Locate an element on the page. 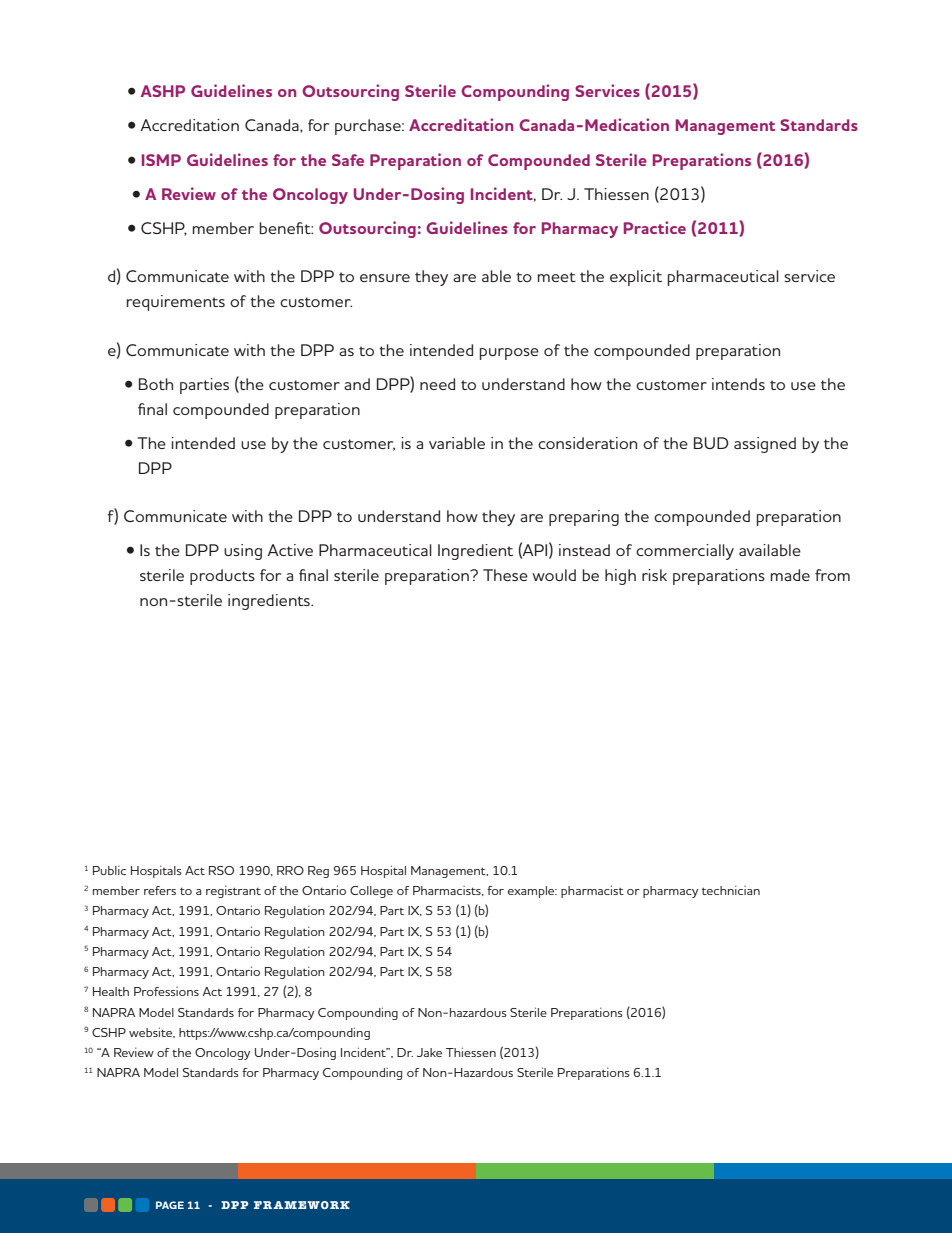 This document has width=952, height=1233. Practice is located at coordinates (655, 227).
